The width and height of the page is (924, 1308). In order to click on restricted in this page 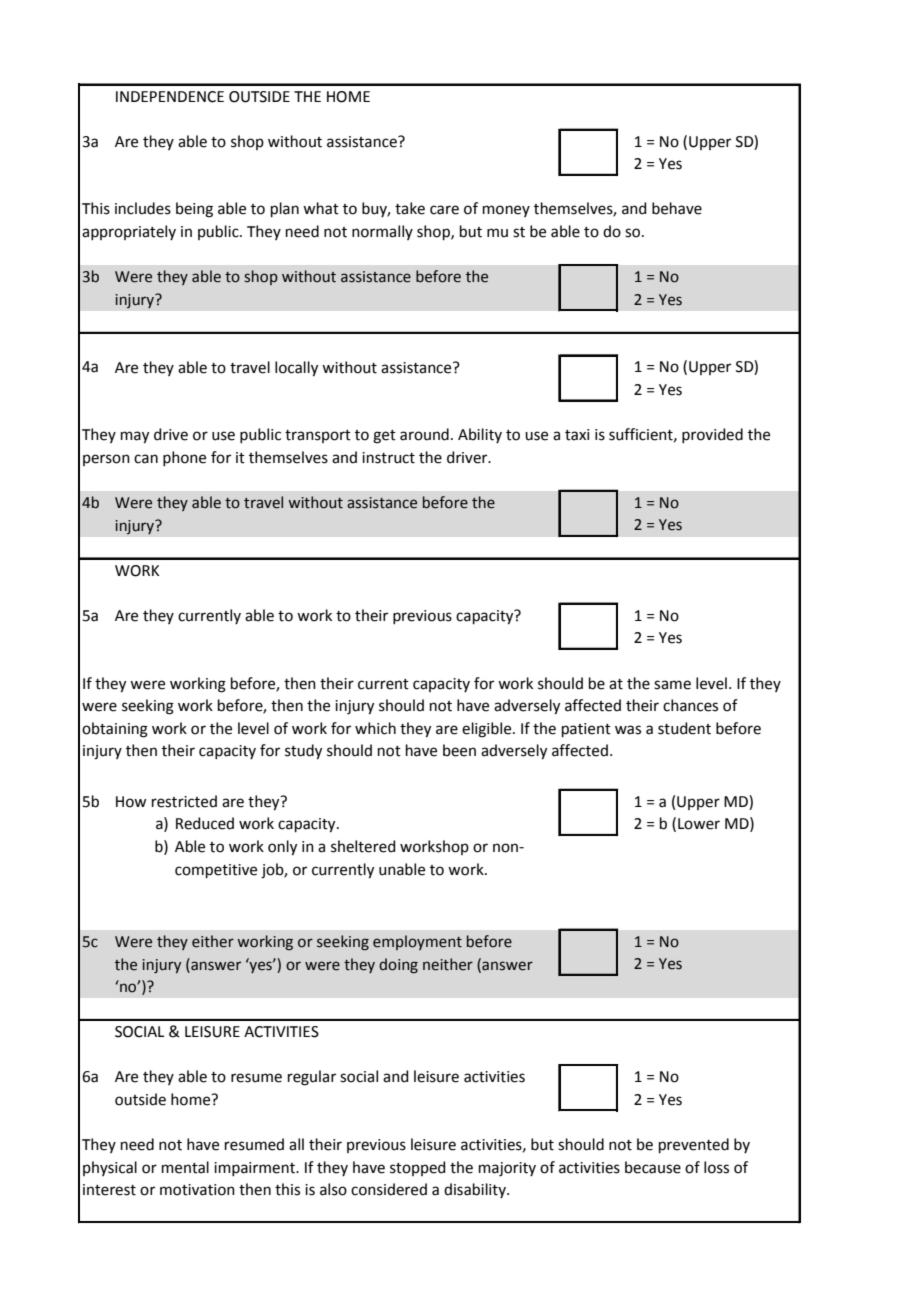, I will do `click(184, 801)`.
